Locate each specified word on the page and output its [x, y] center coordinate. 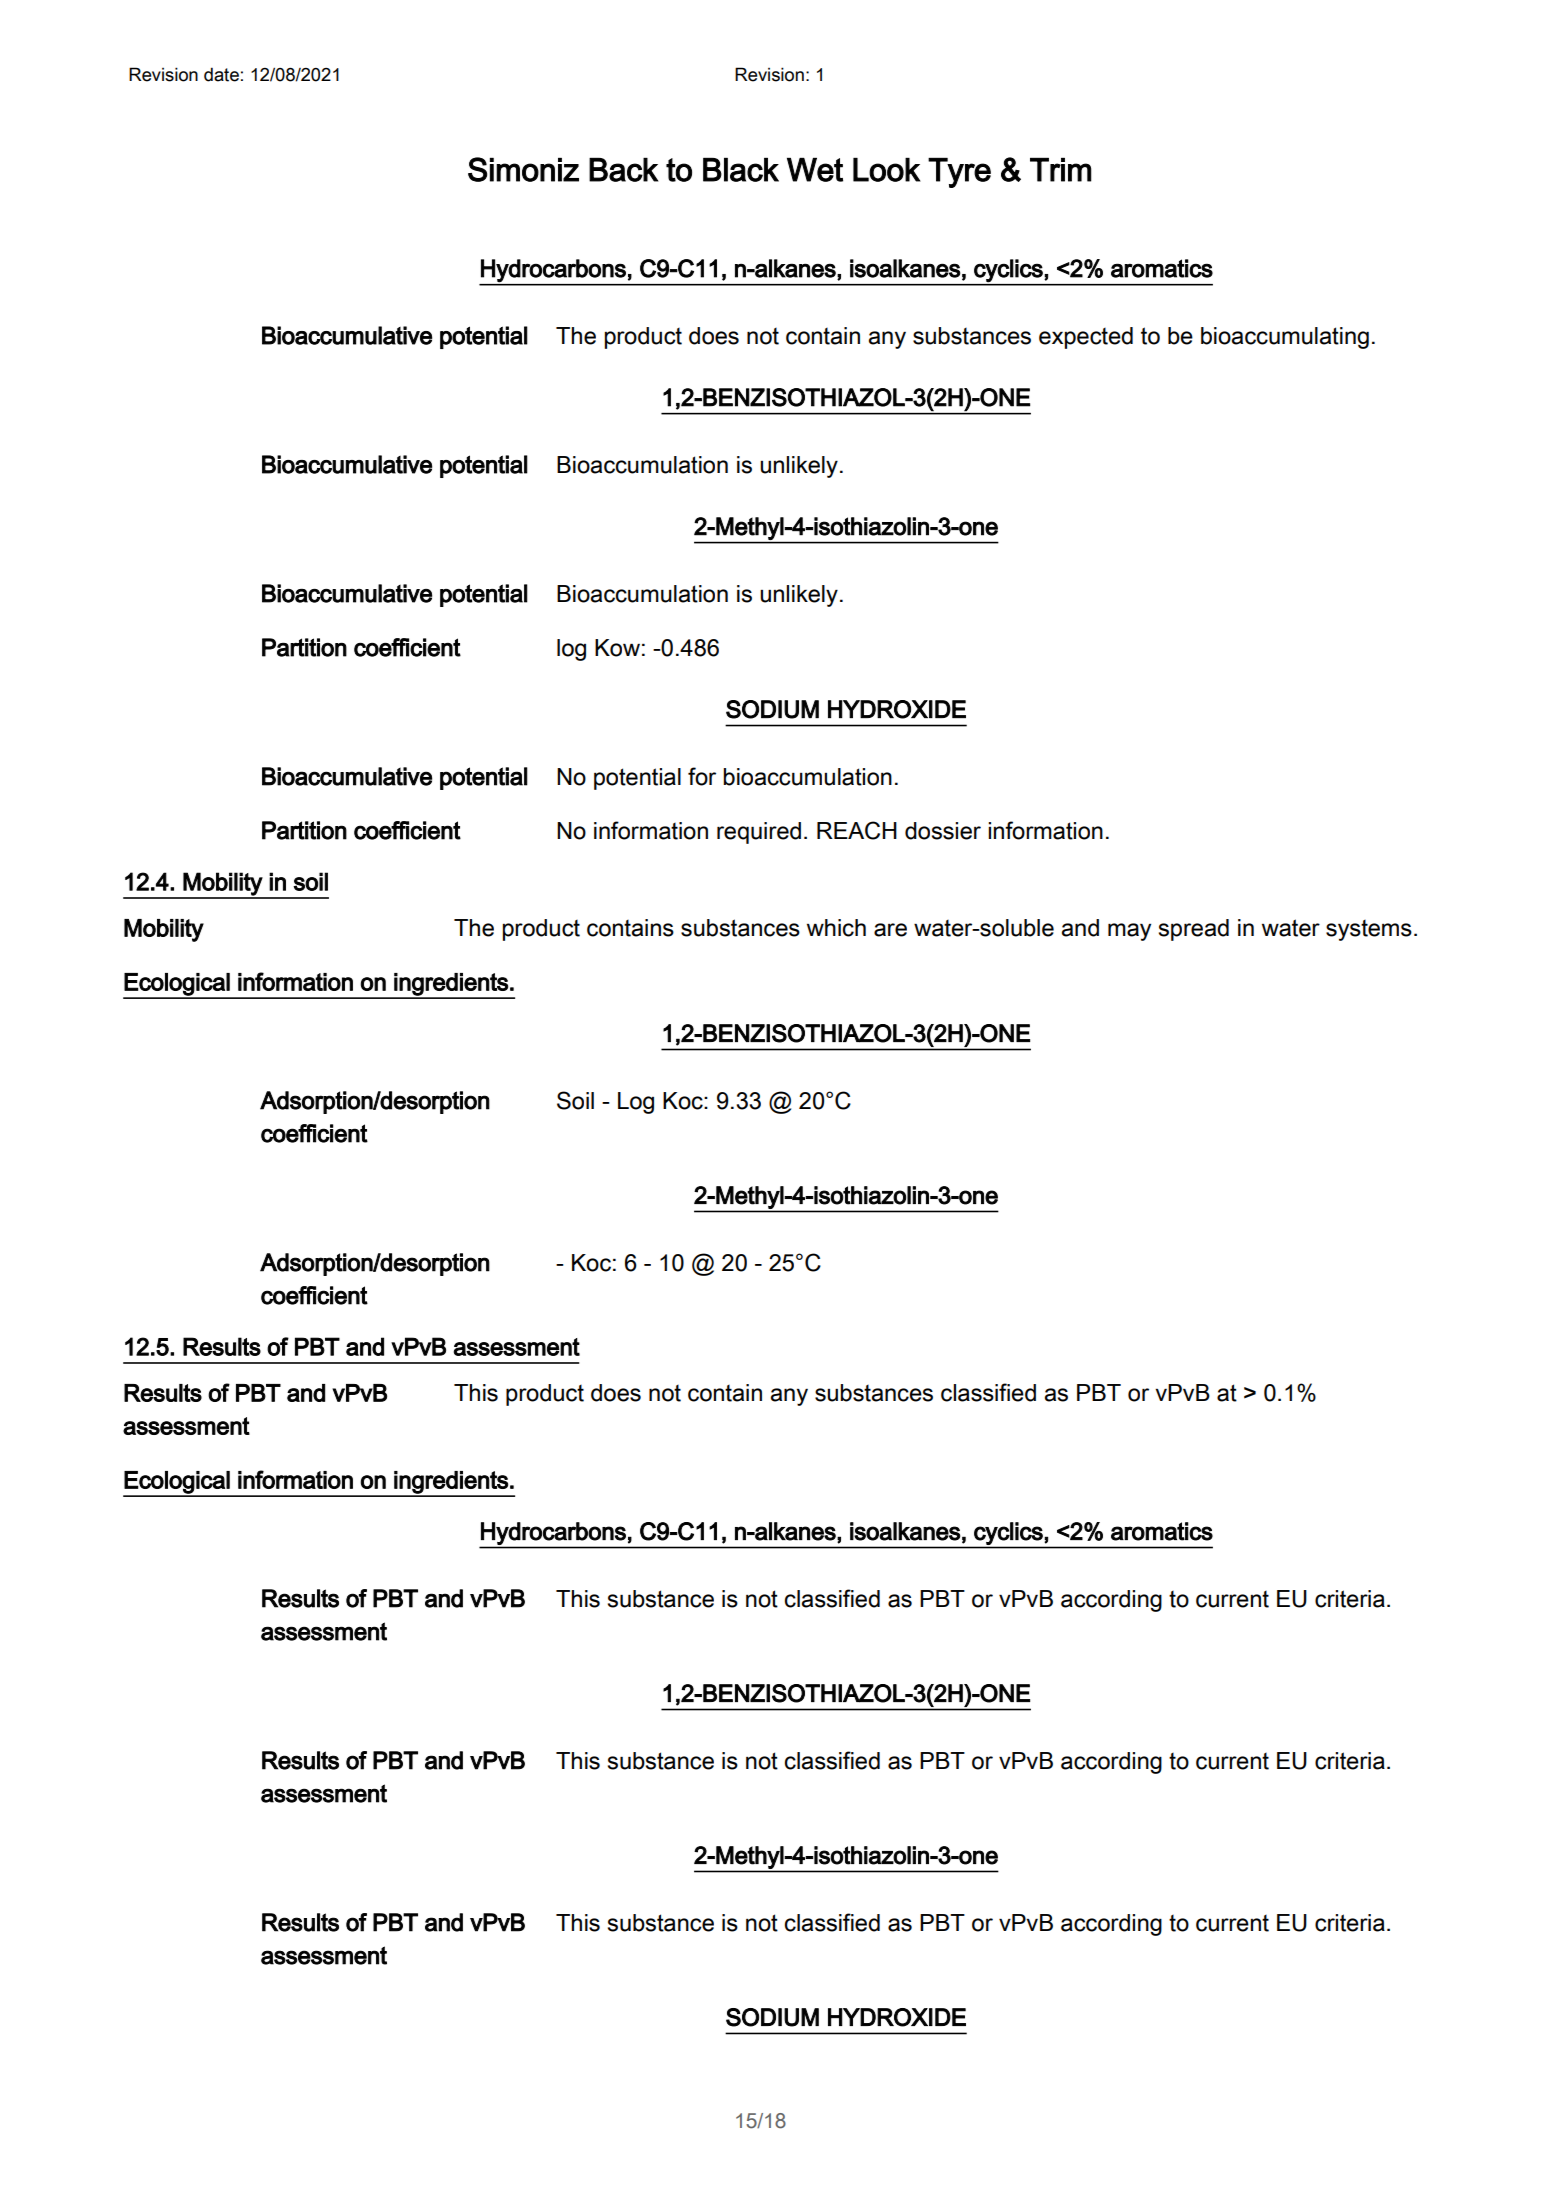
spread [1194, 930]
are [890, 930]
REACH [857, 830]
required [759, 833]
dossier [943, 831]
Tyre [959, 173]
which [836, 928]
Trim [1061, 170]
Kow [617, 648]
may [1129, 932]
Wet [815, 170]
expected [1086, 338]
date [221, 74]
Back [624, 170]
